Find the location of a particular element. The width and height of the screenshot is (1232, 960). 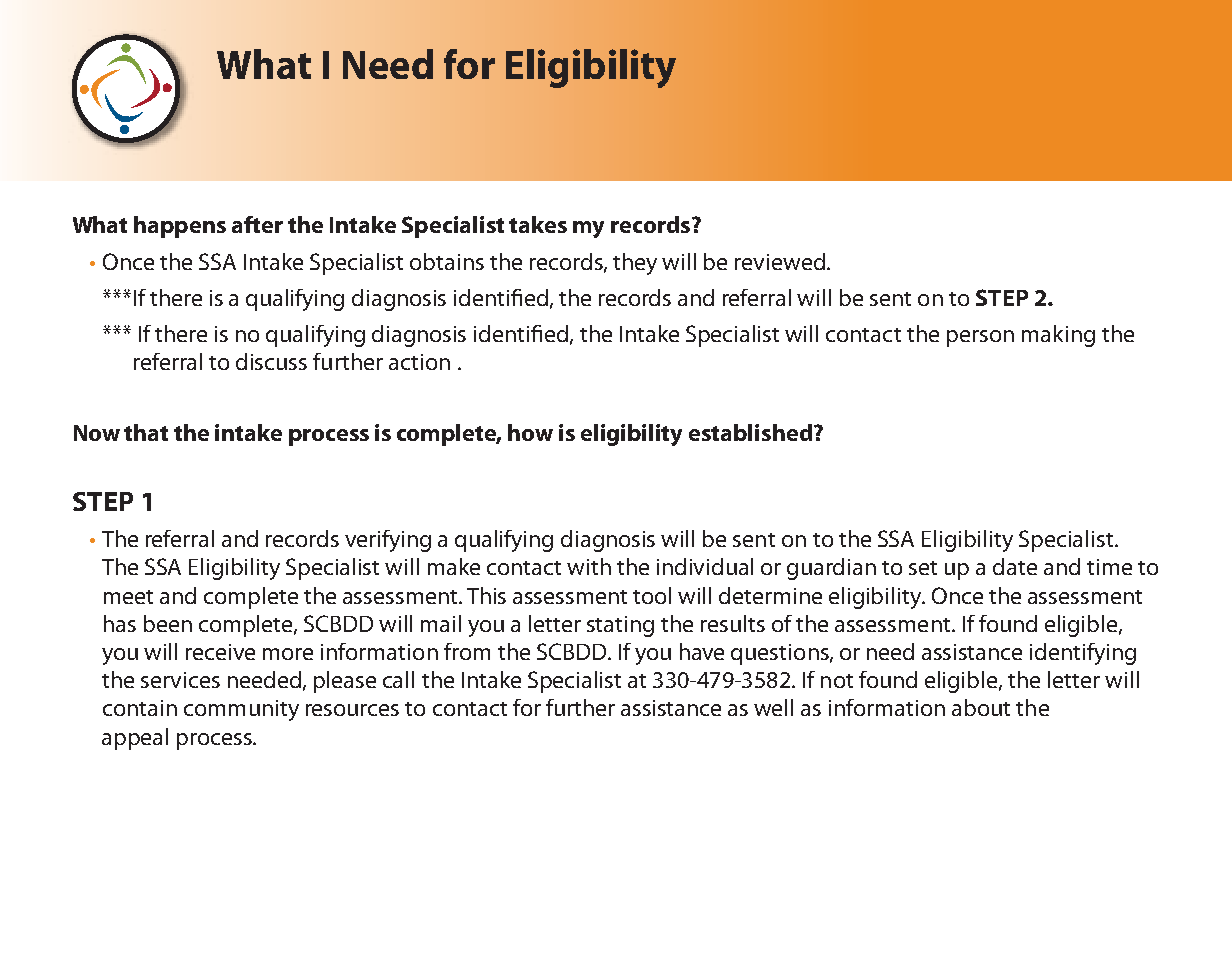

discuss is located at coordinates (271, 361).
